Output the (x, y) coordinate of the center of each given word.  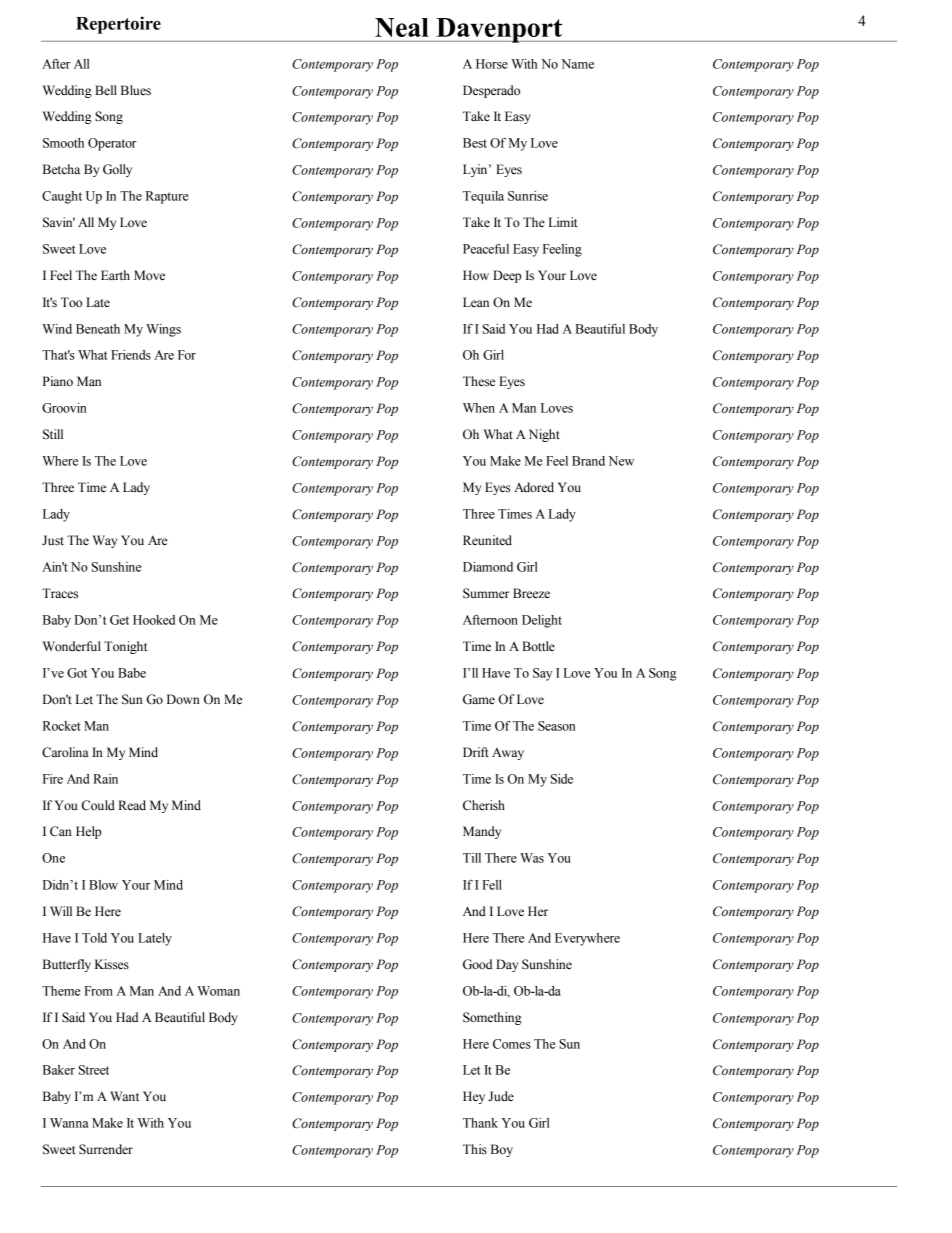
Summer (486, 593)
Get (119, 620)
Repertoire (118, 25)
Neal (402, 27)
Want (124, 1096)
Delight (542, 621)
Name (577, 64)
